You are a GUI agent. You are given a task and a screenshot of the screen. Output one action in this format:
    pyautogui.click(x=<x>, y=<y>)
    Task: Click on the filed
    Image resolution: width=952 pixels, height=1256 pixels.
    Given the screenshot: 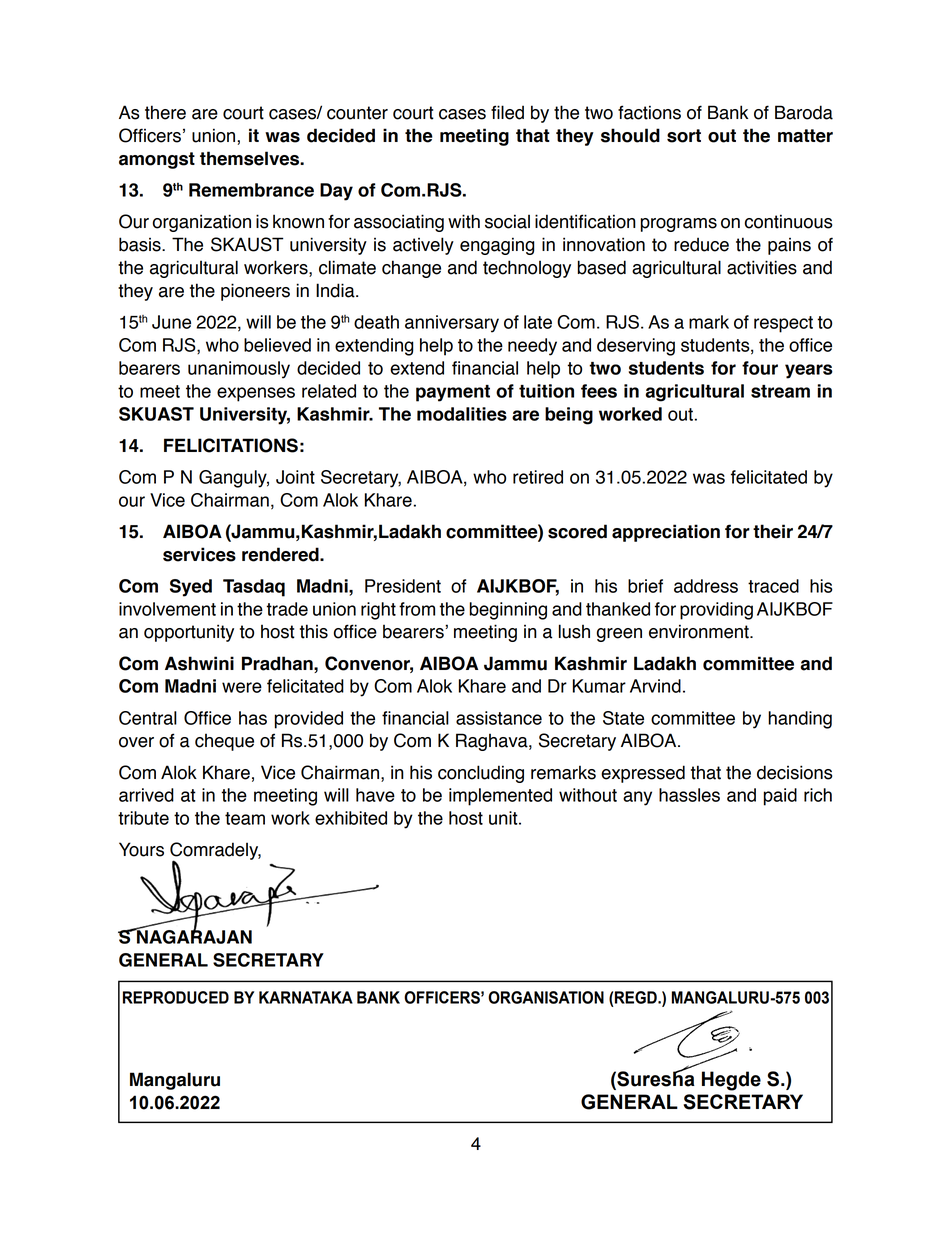 What is the action you would take?
    pyautogui.click(x=507, y=112)
